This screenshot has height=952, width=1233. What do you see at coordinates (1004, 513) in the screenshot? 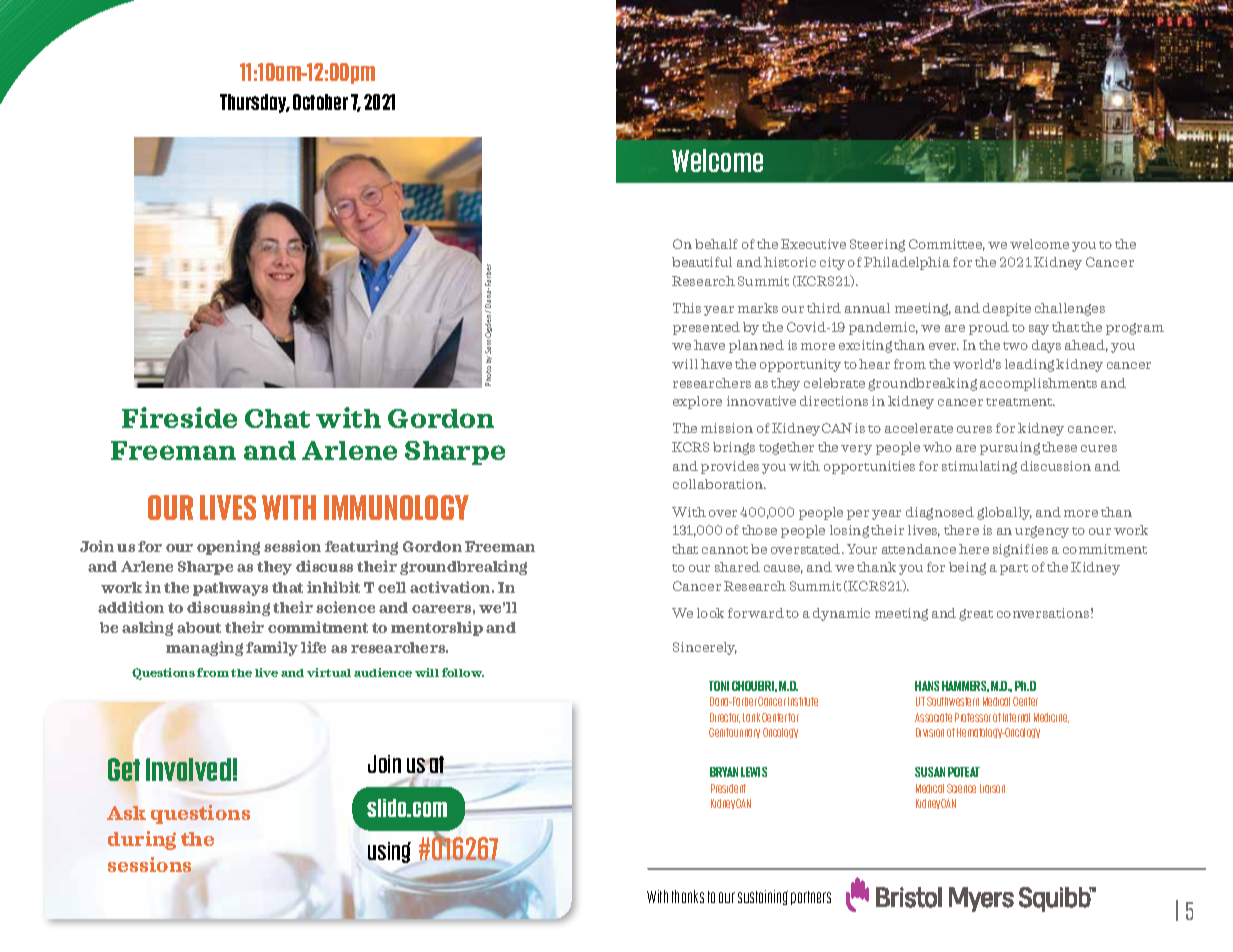
I see `globally` at bounding box center [1004, 513].
